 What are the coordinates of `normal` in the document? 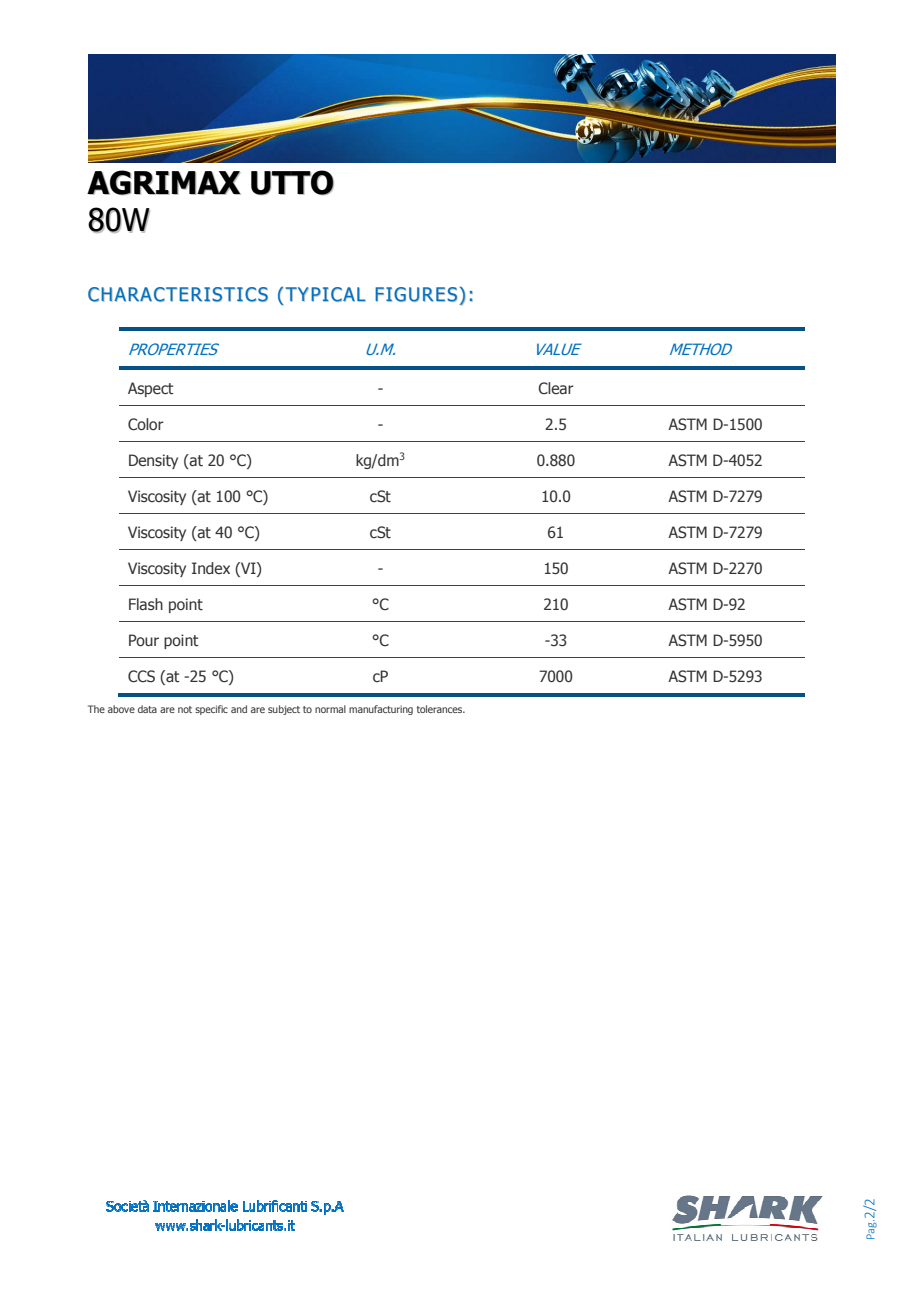 It's located at (330, 709).
